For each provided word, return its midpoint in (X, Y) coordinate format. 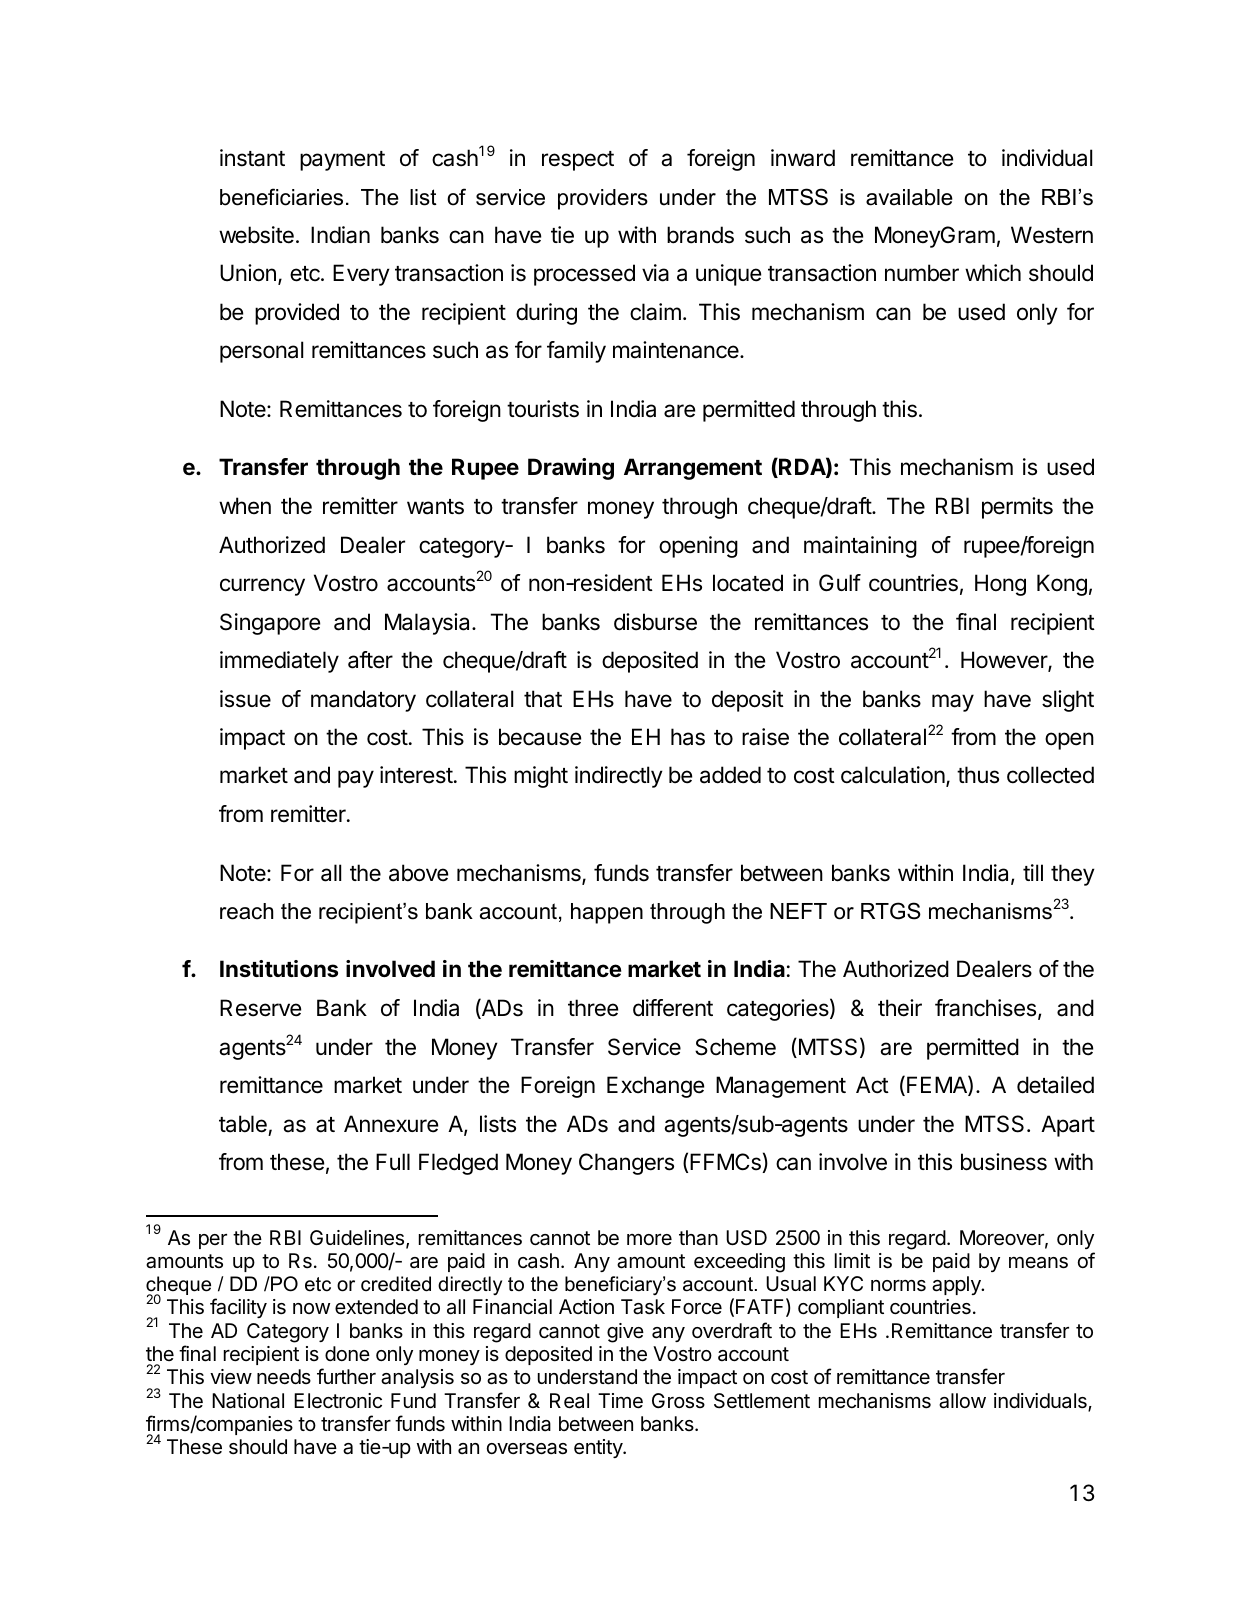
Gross (678, 1401)
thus (978, 775)
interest (416, 775)
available (909, 197)
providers (603, 199)
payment (342, 161)
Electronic (338, 1401)
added (730, 775)
